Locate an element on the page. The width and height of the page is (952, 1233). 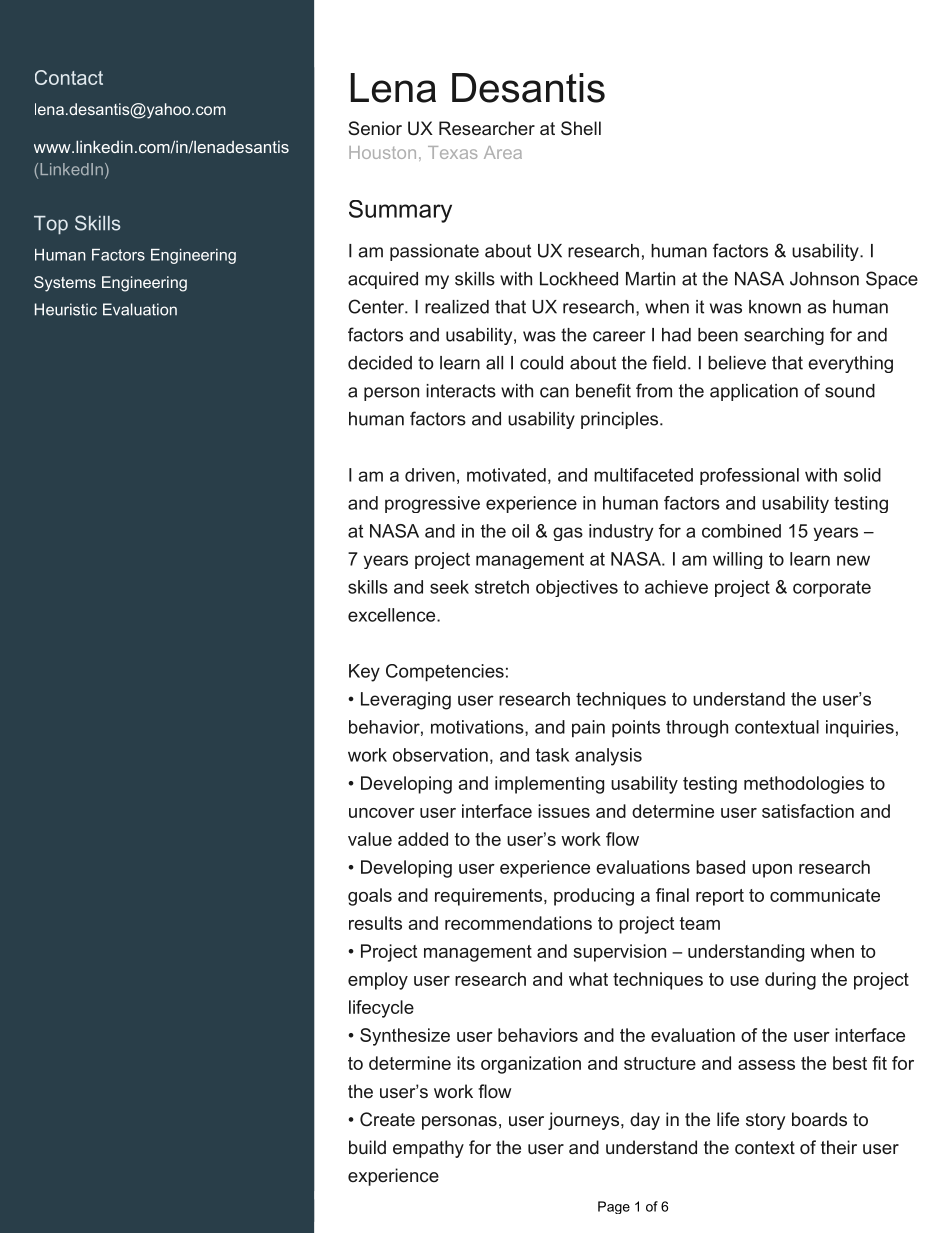
build is located at coordinates (367, 1147).
